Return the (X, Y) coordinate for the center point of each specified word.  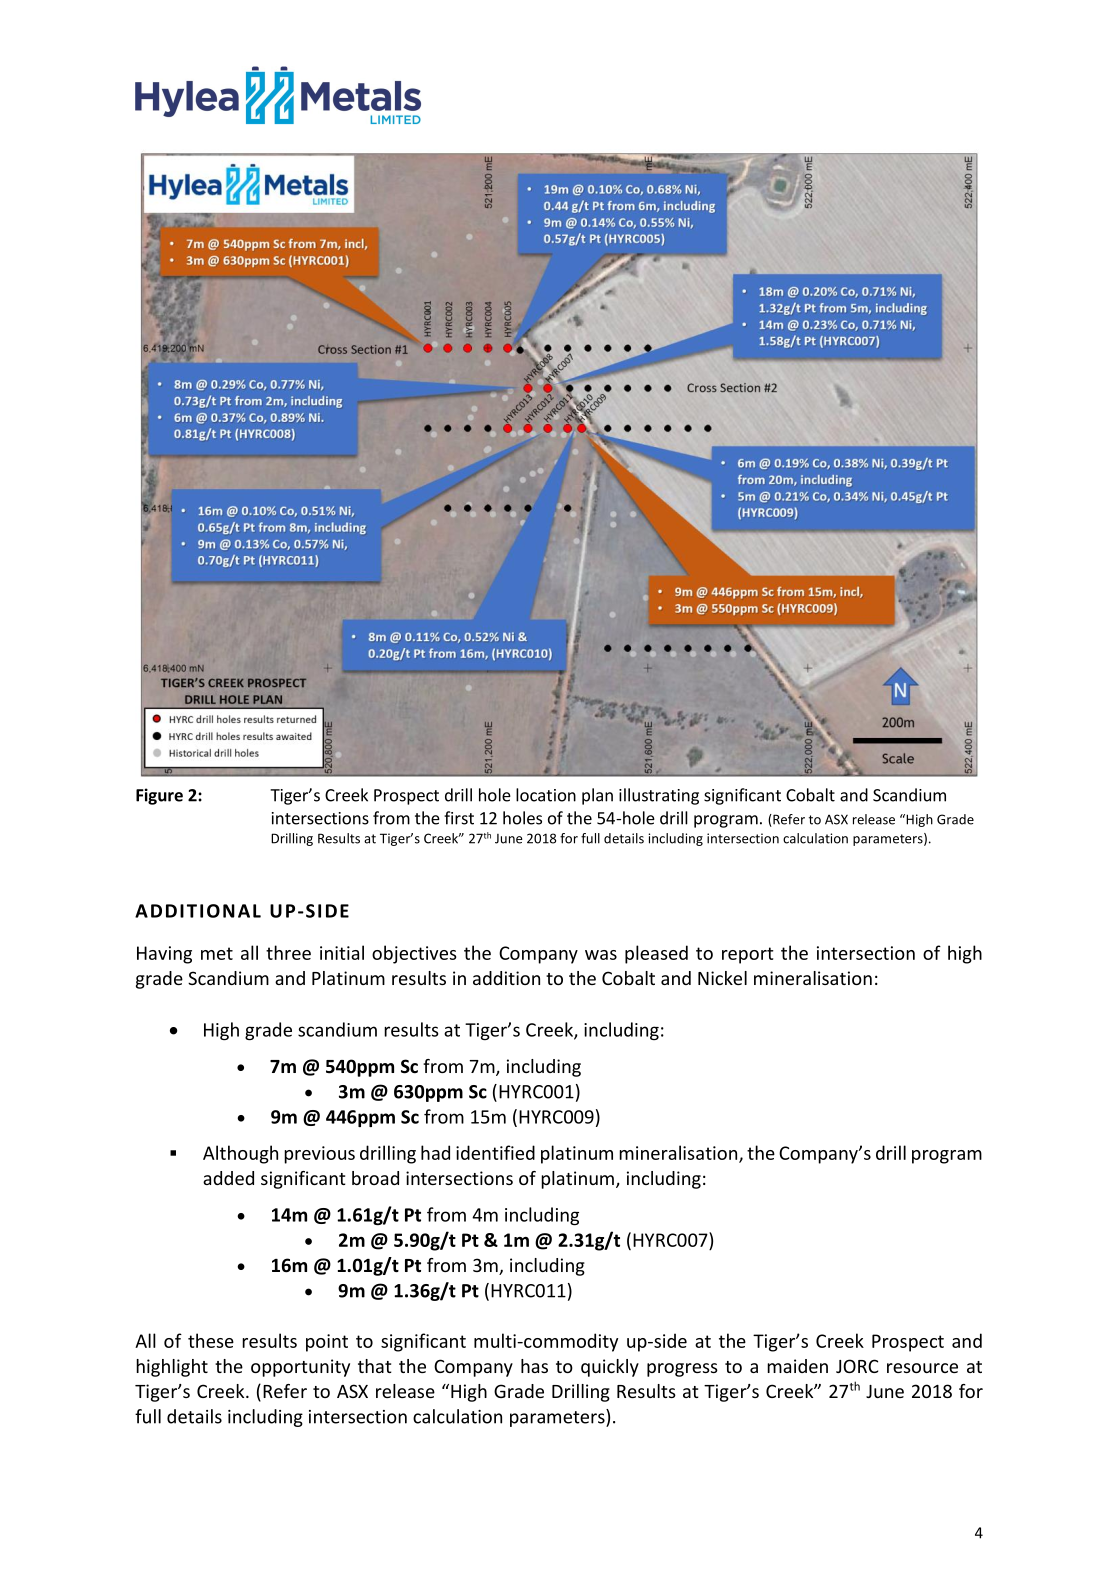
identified (495, 1152)
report (748, 955)
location (546, 795)
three (288, 952)
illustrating (659, 796)
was (601, 955)
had (435, 1152)
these (211, 1340)
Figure (159, 796)
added (228, 1178)
